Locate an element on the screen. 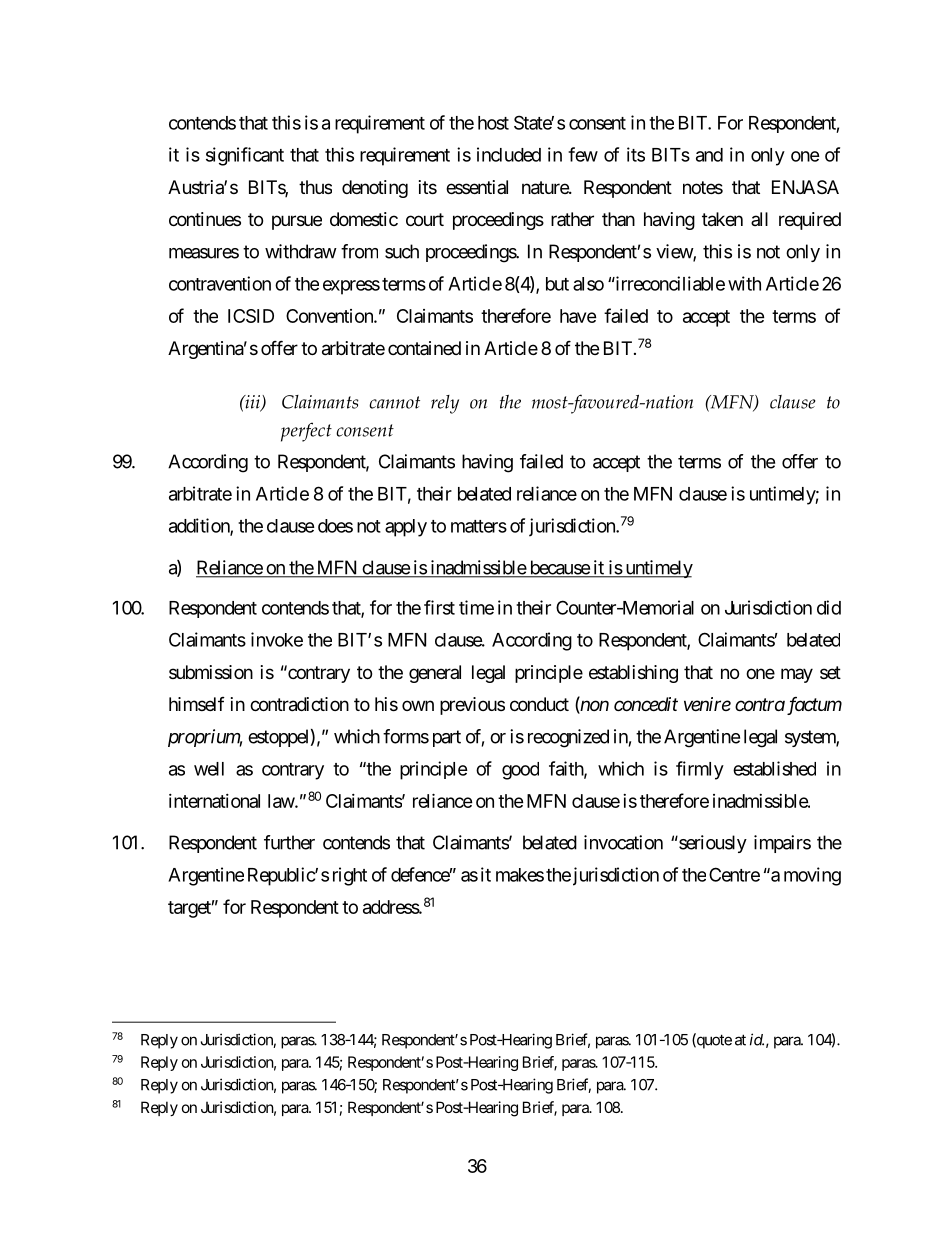 The height and width of the screenshot is (1233, 952). invocation is located at coordinates (623, 842).
